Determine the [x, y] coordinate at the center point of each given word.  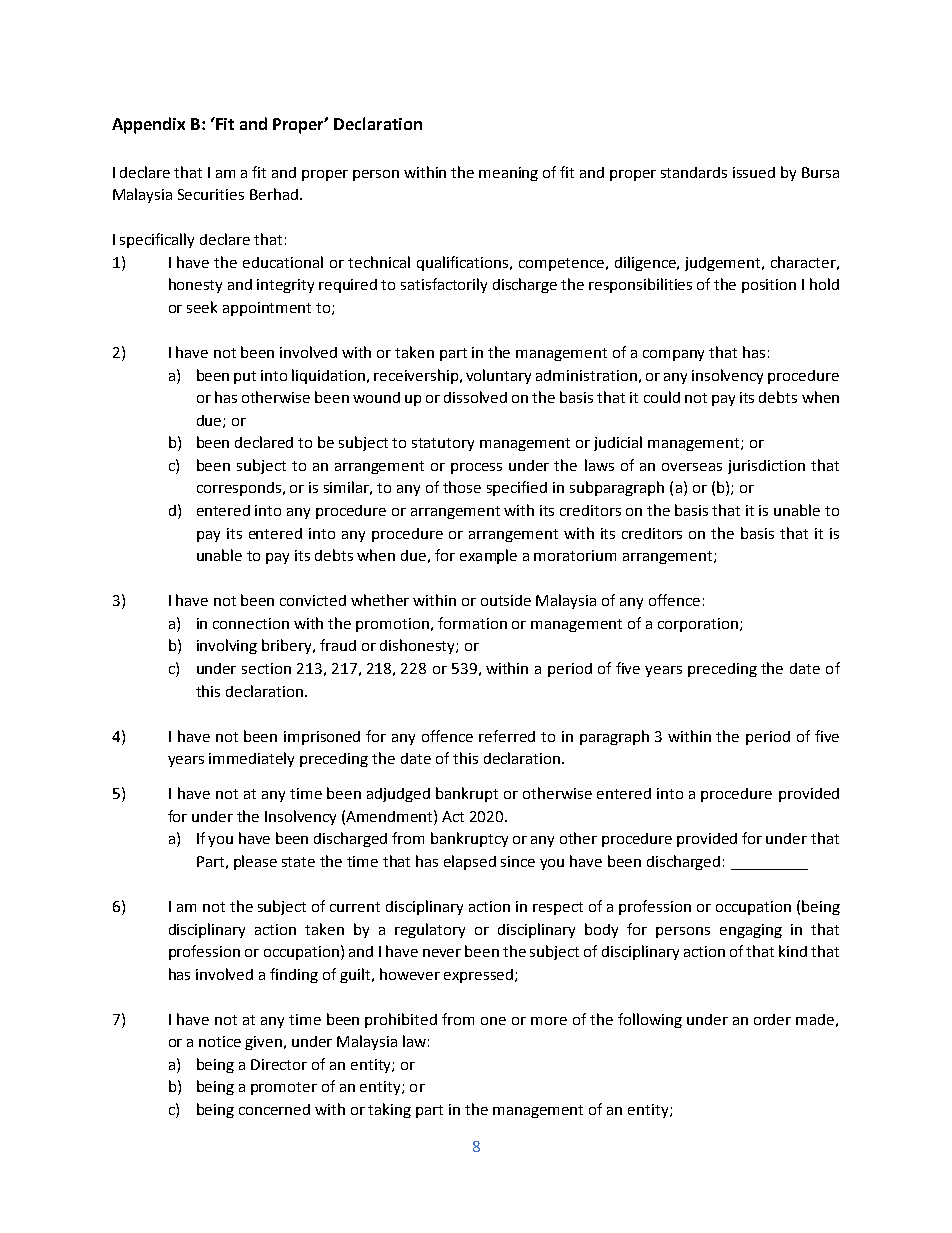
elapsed [470, 862]
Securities [211, 194]
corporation [699, 625]
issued [754, 172]
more [549, 1021]
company [673, 355]
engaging [751, 931]
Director [279, 1064]
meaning [508, 174]
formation [472, 623]
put [245, 377]
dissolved [475, 397]
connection [251, 623]
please [255, 862]
